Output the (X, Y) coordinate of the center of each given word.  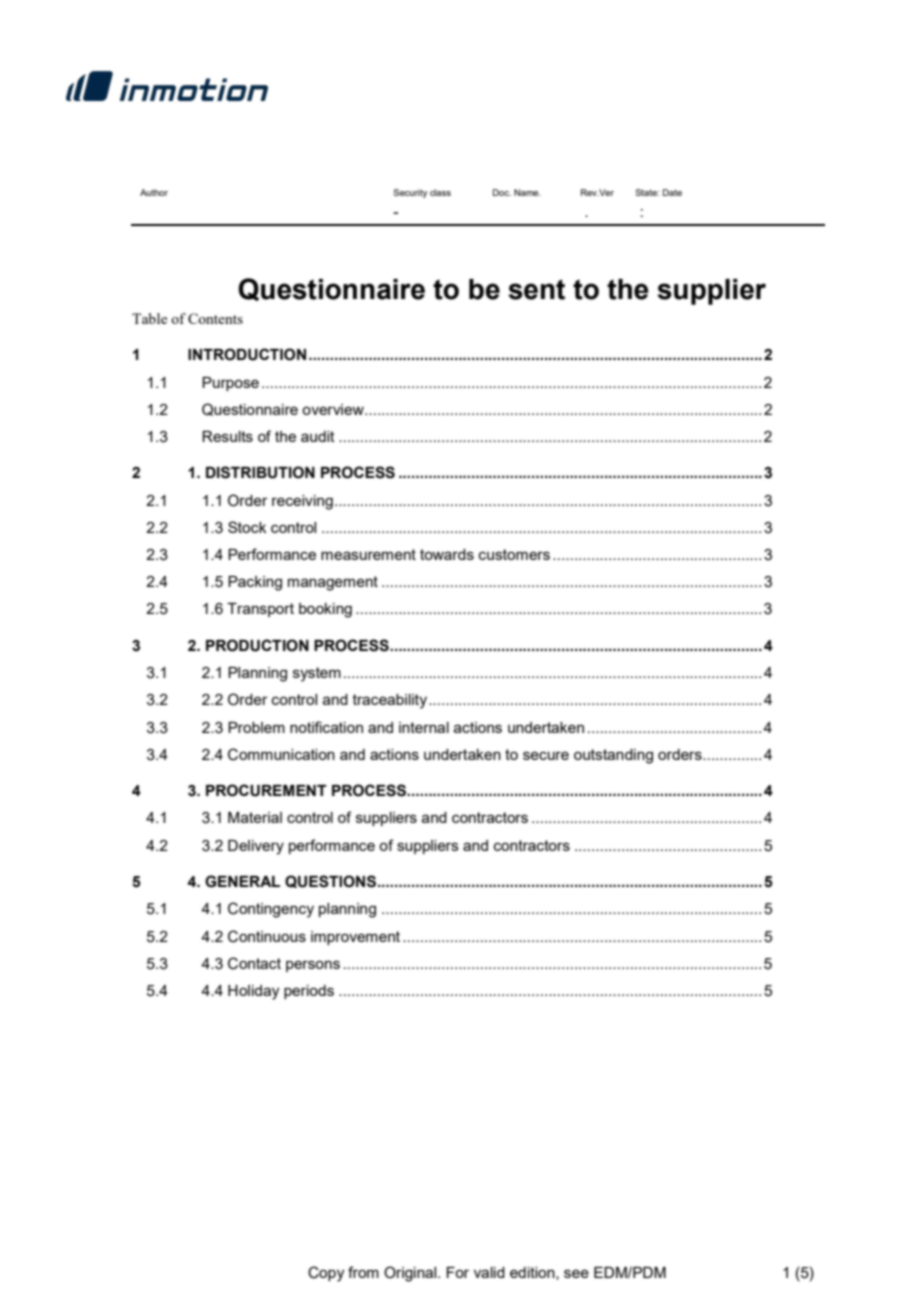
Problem (256, 727)
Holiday (253, 992)
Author (154, 192)
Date (672, 192)
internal (424, 727)
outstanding (613, 756)
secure (546, 755)
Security (410, 193)
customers (514, 554)
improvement (355, 938)
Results (227, 436)
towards (447, 554)
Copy (326, 1274)
